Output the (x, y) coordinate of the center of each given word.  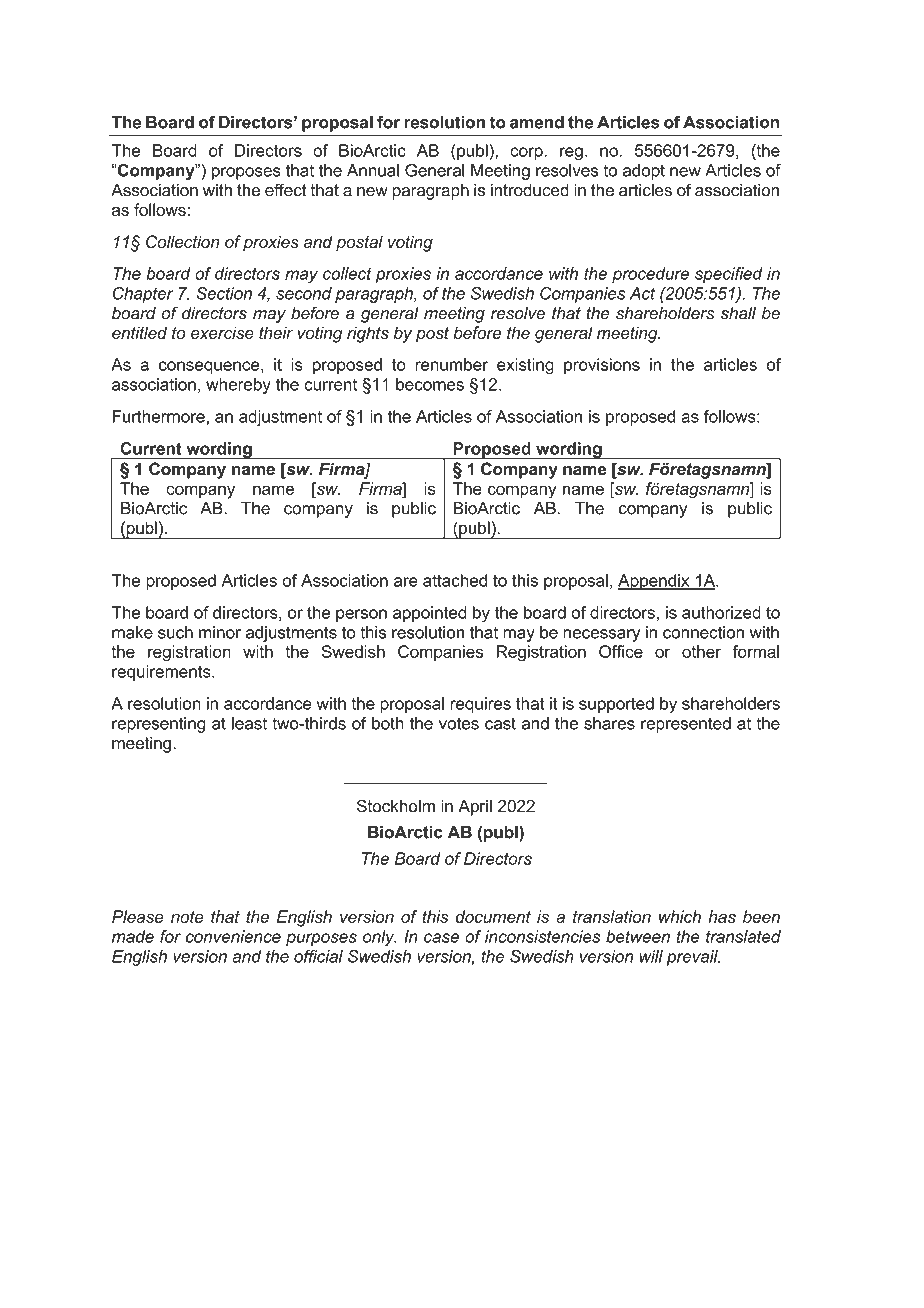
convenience (233, 936)
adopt (644, 172)
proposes (246, 173)
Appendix (655, 582)
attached (455, 580)
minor (220, 632)
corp (527, 153)
